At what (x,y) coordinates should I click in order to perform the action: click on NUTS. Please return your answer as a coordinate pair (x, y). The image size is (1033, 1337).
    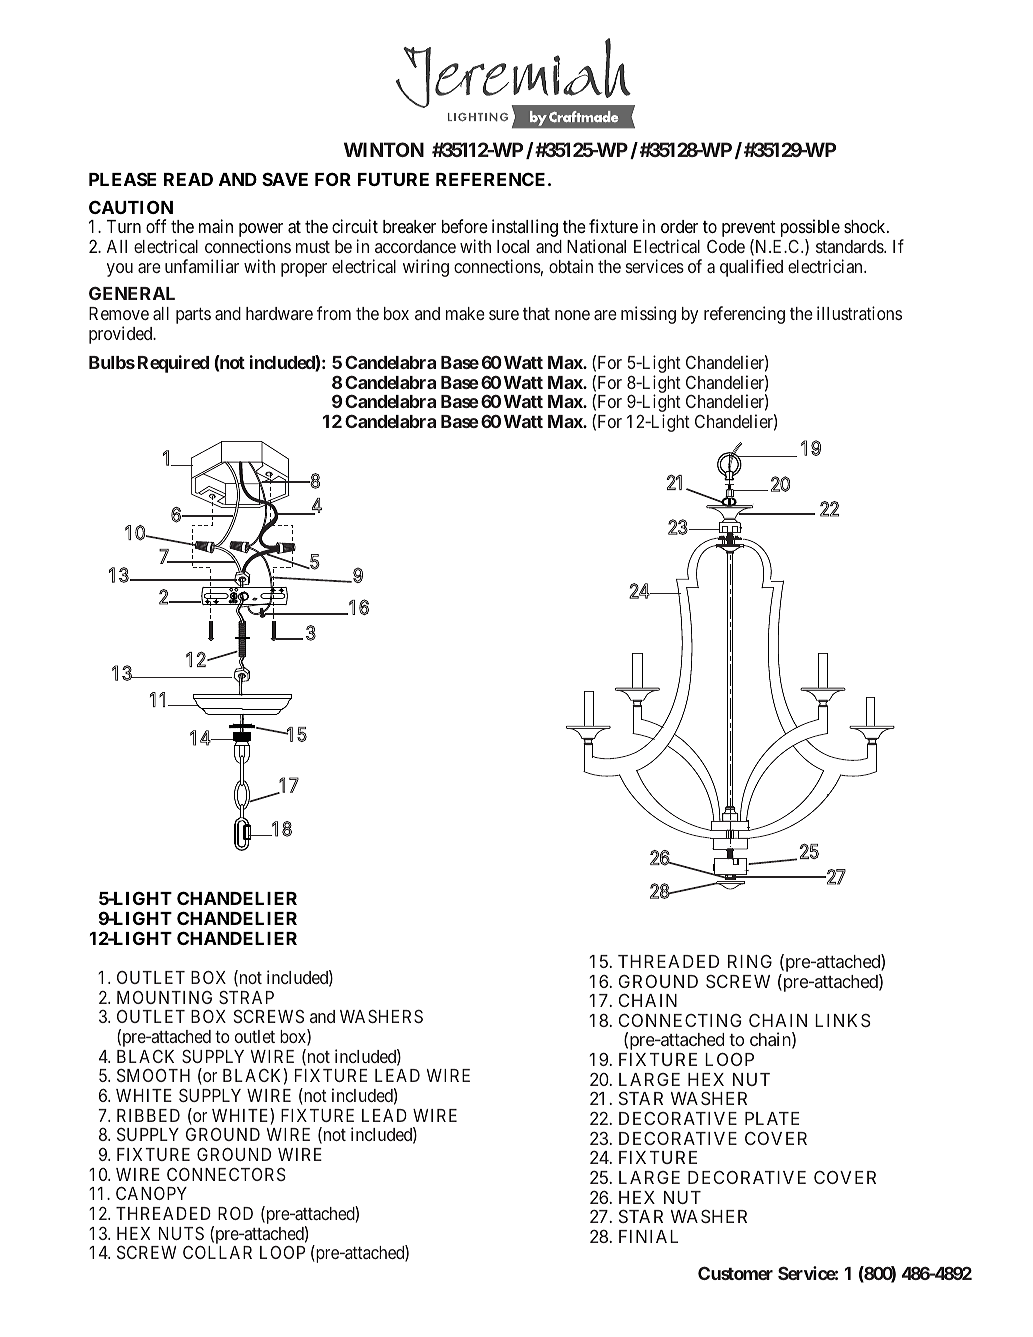
    Looking at the image, I should click on (181, 1233).
